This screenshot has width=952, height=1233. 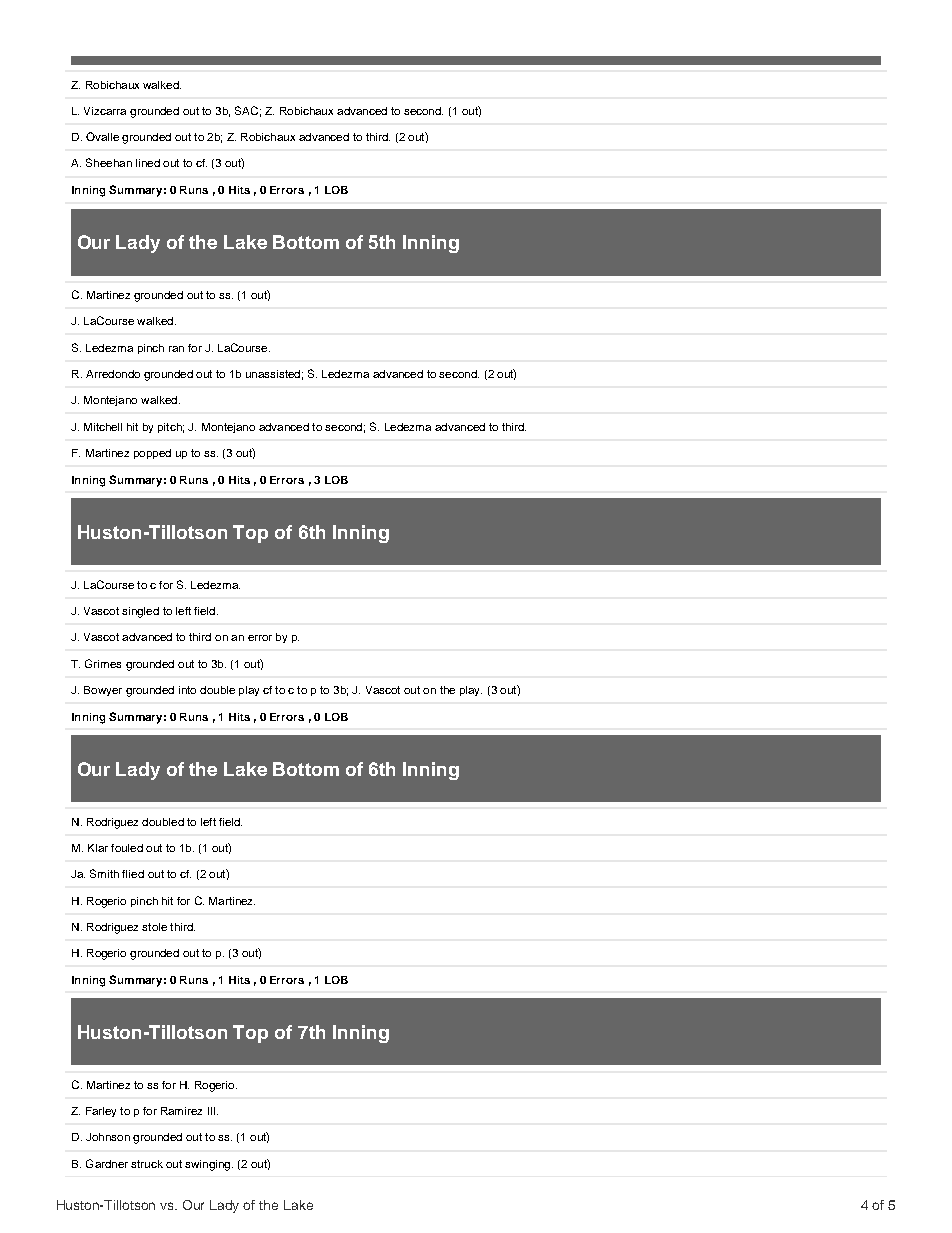 What do you see at coordinates (213, 1111) in the screenshot?
I see `III` at bounding box center [213, 1111].
